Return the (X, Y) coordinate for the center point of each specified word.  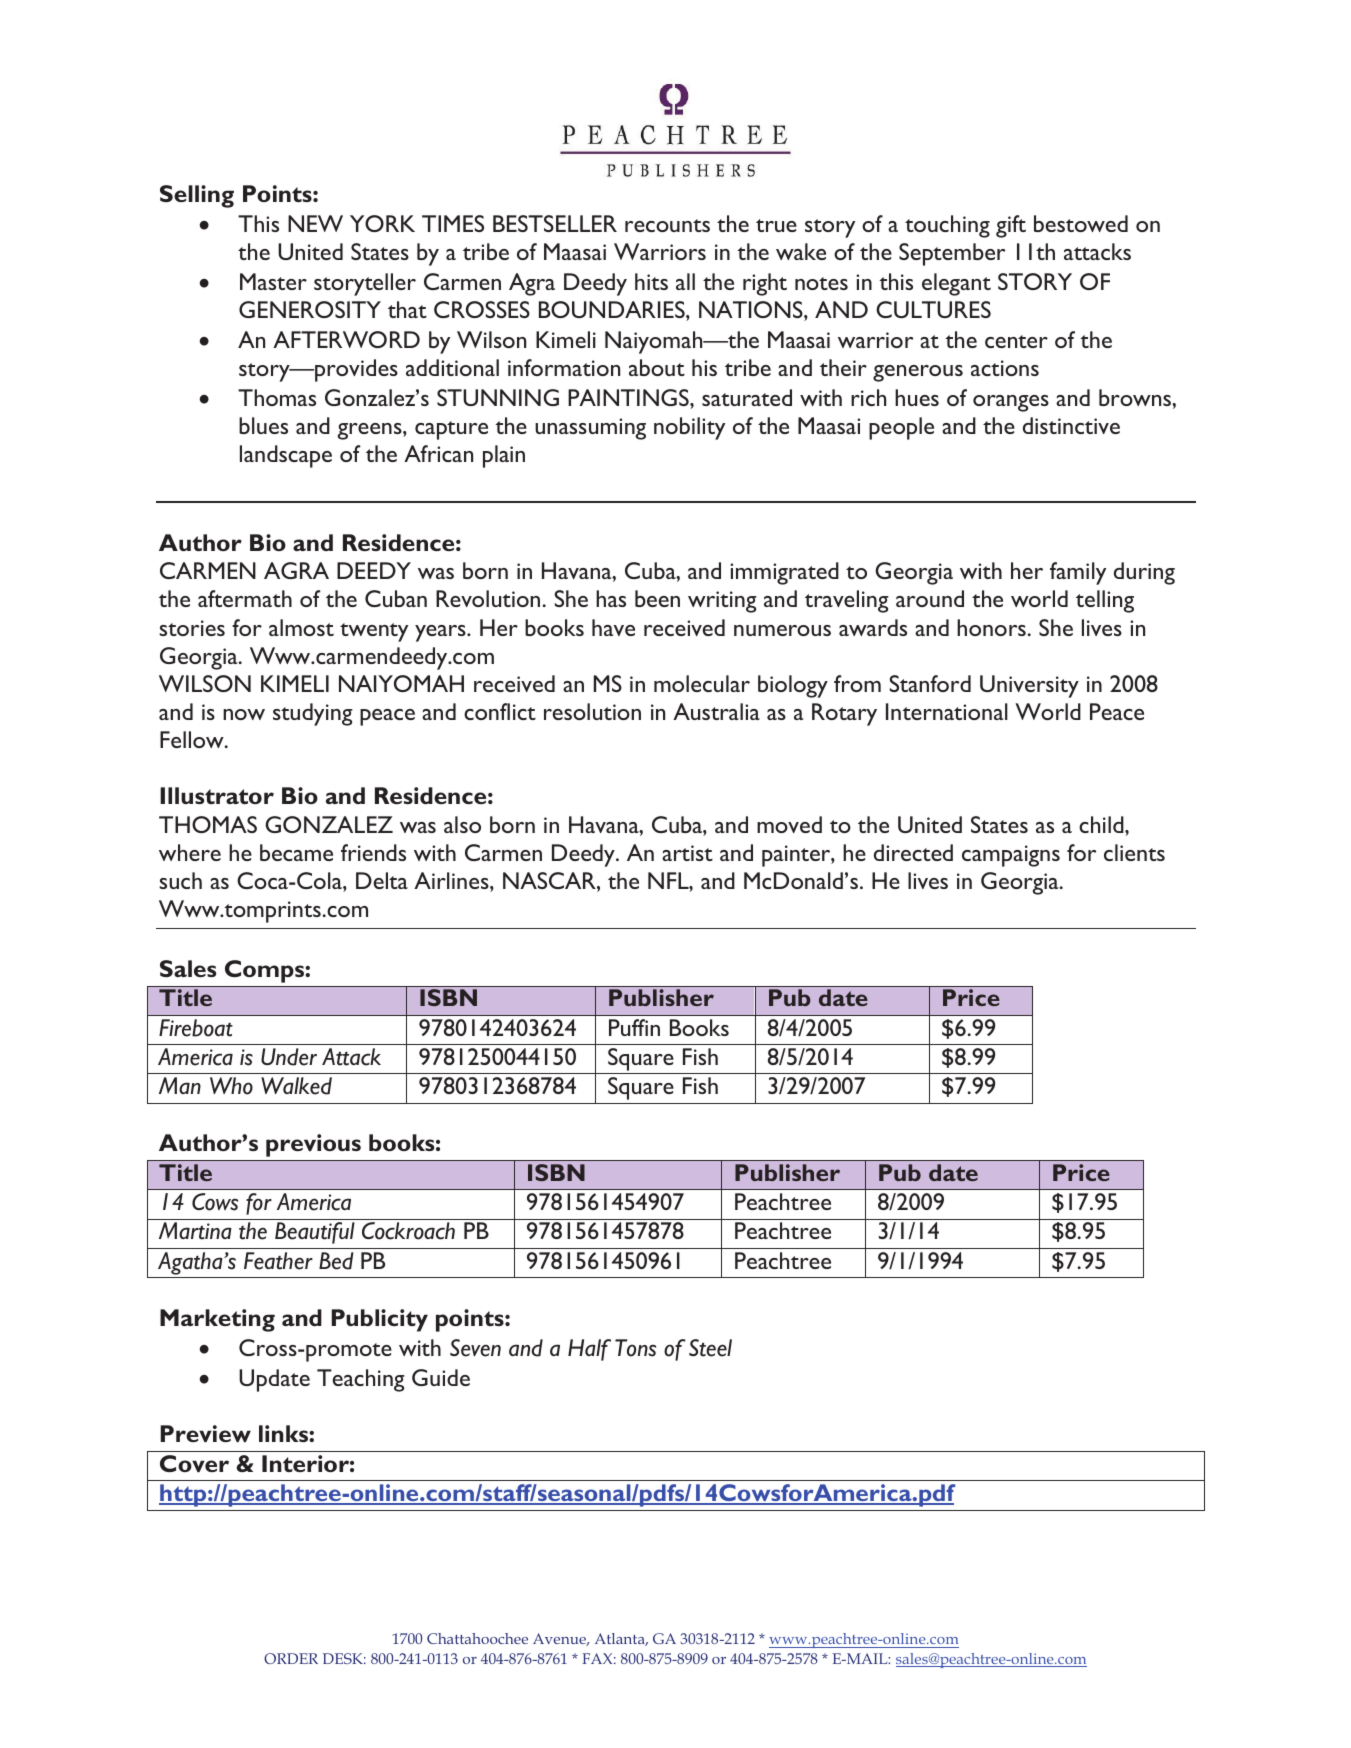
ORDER (291, 1658)
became (296, 852)
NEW (315, 223)
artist (687, 853)
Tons (635, 1348)
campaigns (1011, 856)
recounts (667, 225)
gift (1011, 226)
